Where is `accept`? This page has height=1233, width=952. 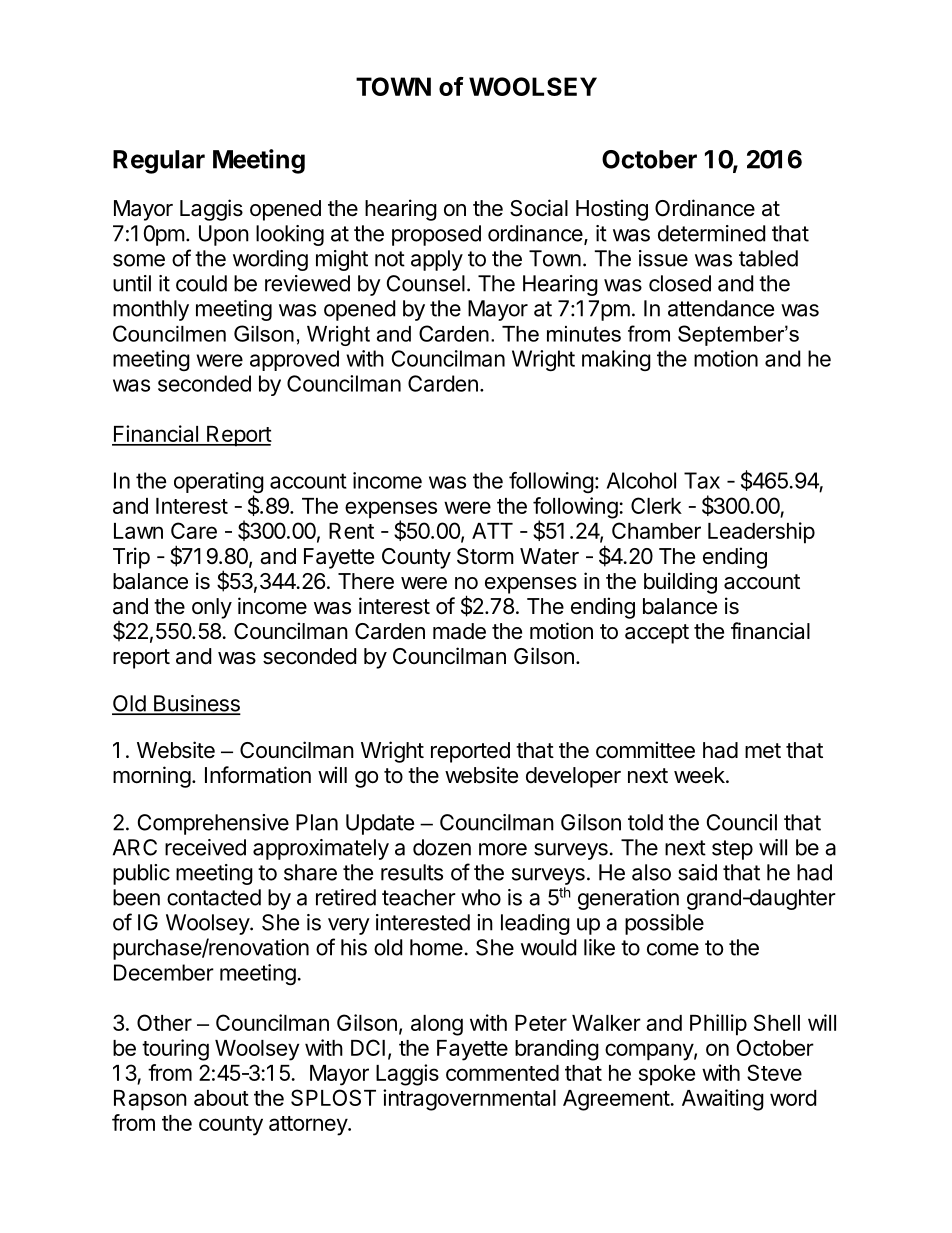
accept is located at coordinates (657, 634).
